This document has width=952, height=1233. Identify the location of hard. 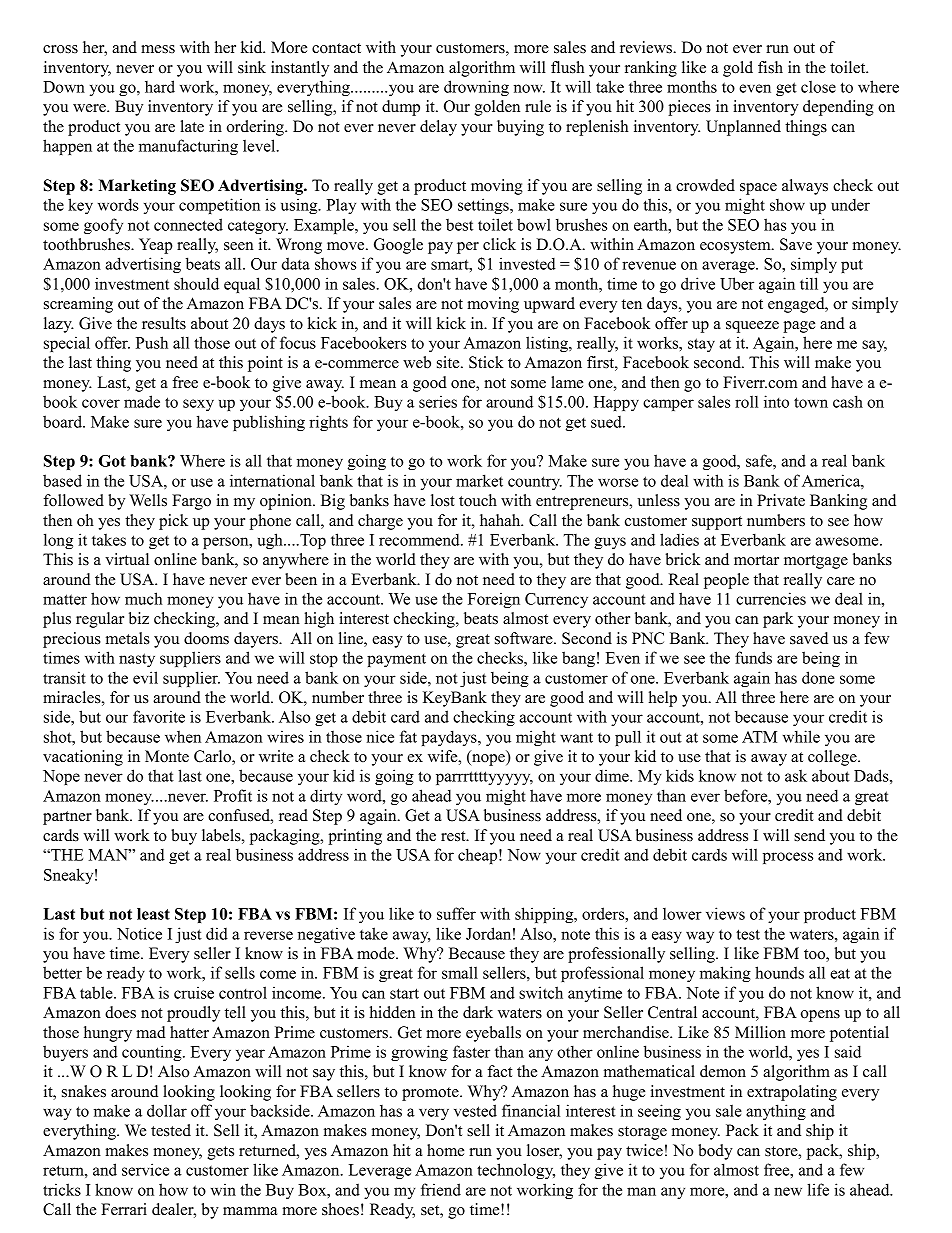
(160, 86).
